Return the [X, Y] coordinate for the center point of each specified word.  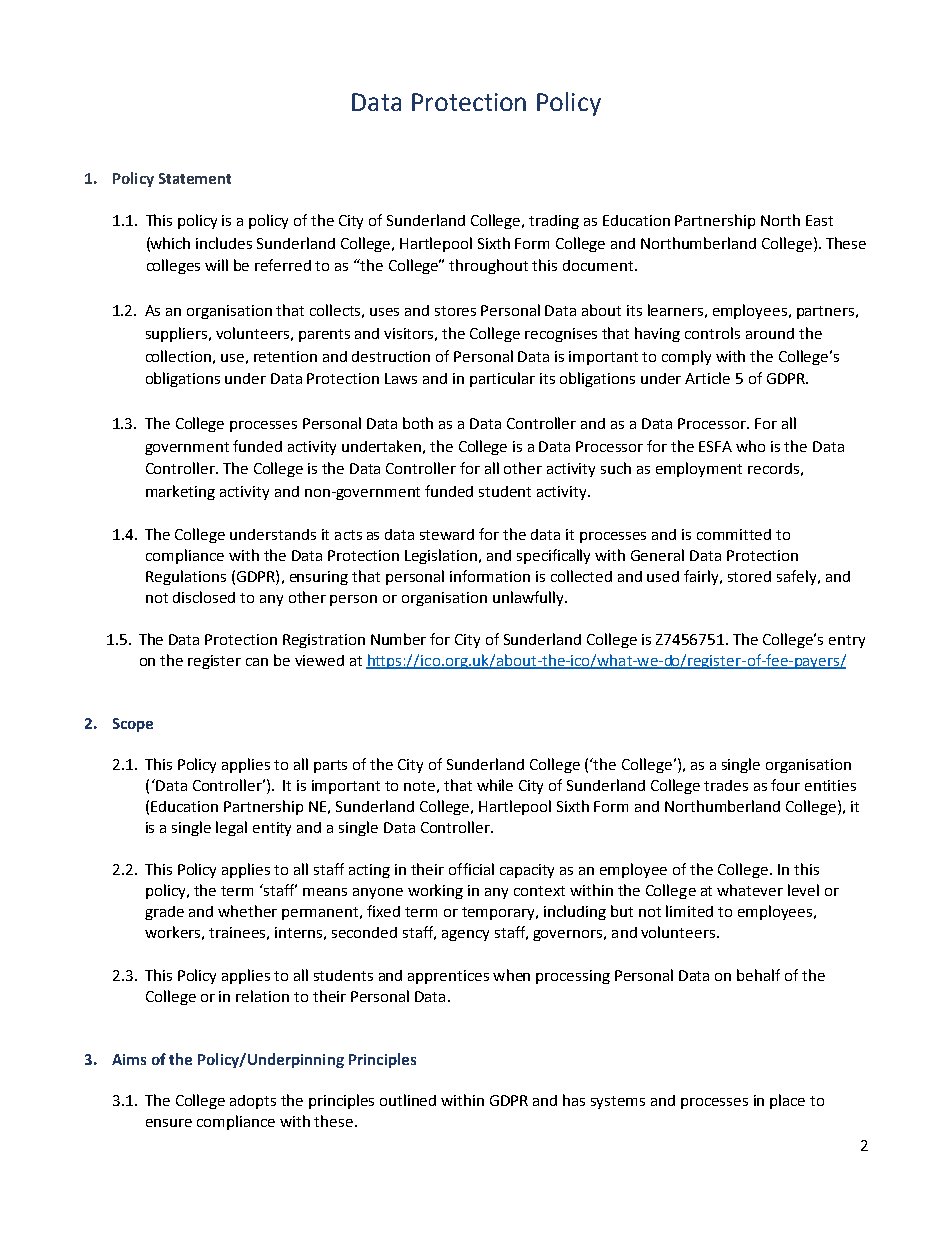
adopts [253, 1102]
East [819, 220]
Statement [195, 178]
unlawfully [529, 598]
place [787, 1101]
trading [554, 222]
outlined [408, 1100]
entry [847, 641]
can [257, 662]
